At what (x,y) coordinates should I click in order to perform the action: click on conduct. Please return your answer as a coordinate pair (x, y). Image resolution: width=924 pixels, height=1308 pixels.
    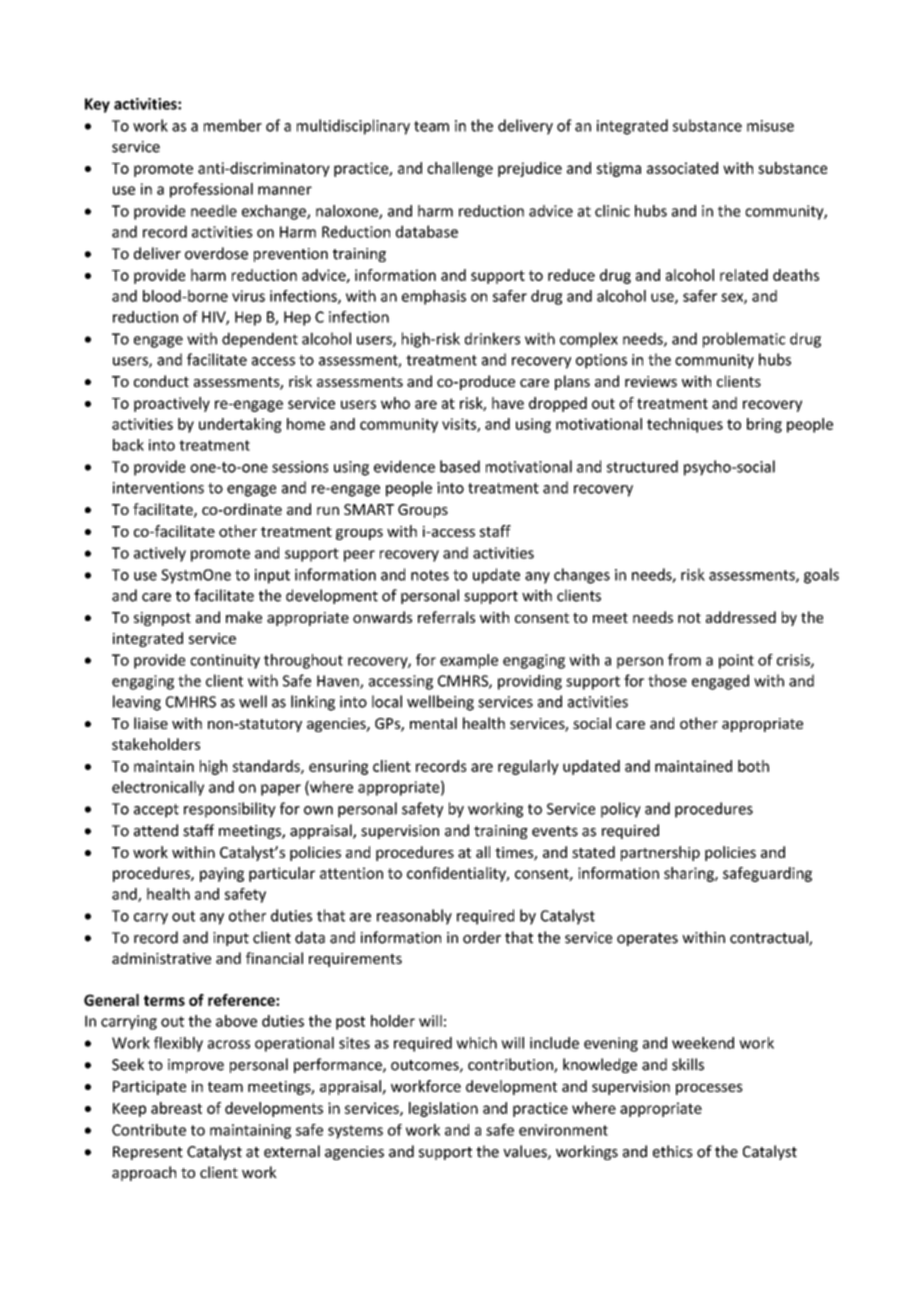
    Looking at the image, I should click on (161, 381).
